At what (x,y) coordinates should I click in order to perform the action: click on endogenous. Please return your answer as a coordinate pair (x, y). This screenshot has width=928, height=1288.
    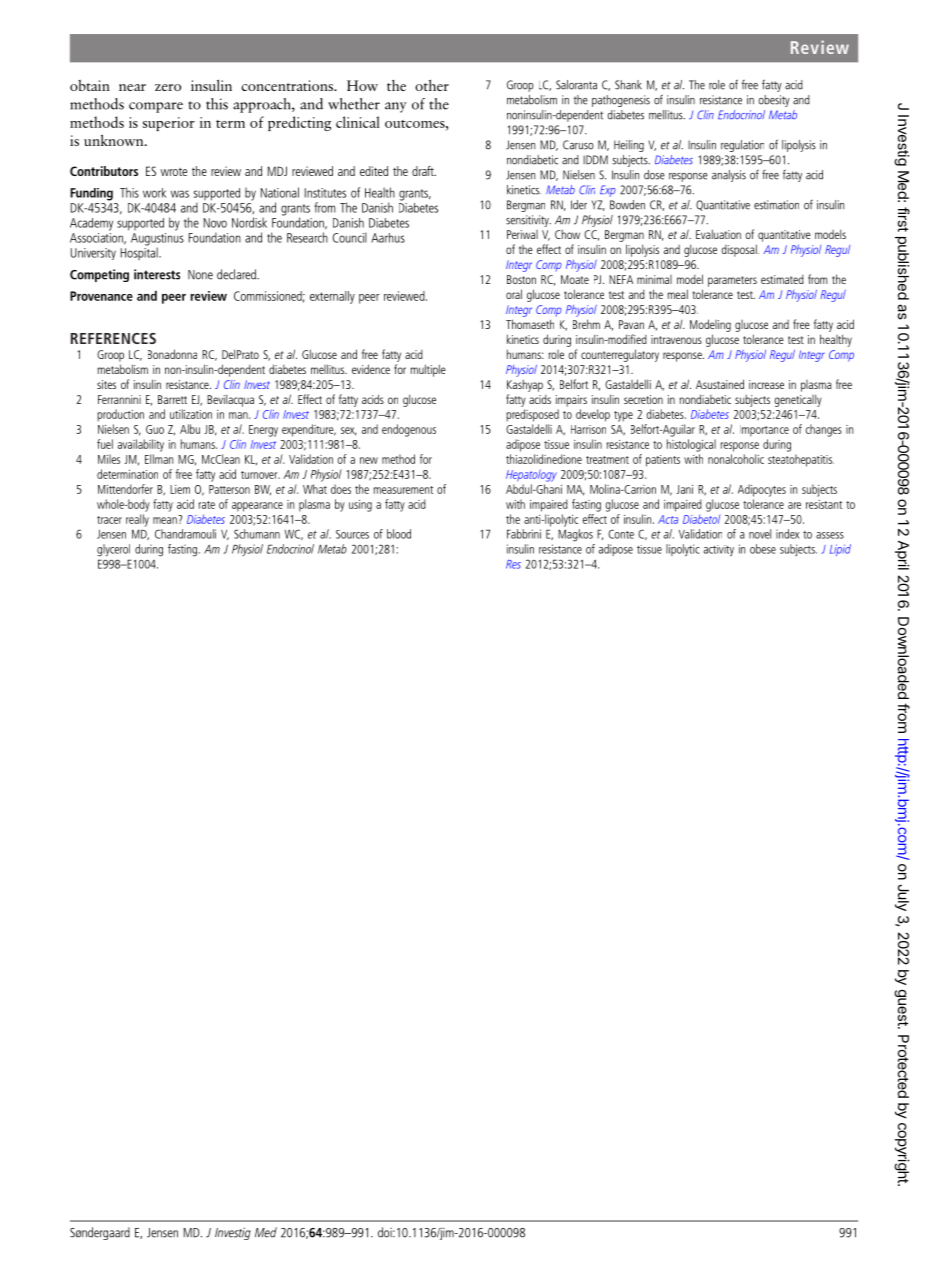
    Looking at the image, I should click on (409, 430).
